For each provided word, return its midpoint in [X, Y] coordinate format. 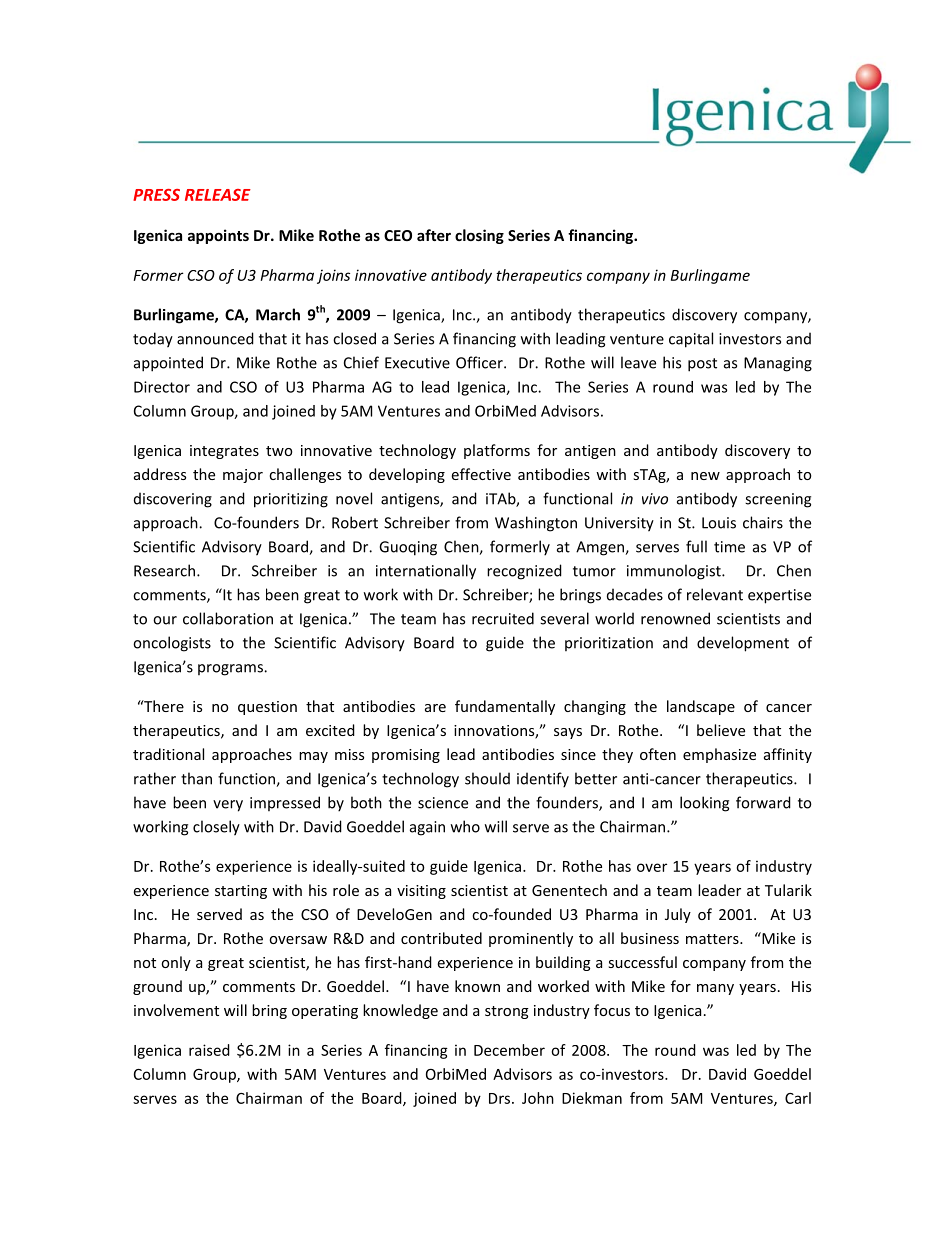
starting [241, 892]
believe [721, 730]
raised [209, 1050]
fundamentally [505, 707]
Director [162, 387]
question [267, 708]
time [729, 547]
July [678, 915]
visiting [421, 892]
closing [479, 236]
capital [691, 340]
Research [166, 570]
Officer [480, 362]
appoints [218, 236]
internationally [426, 572]
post [702, 365]
